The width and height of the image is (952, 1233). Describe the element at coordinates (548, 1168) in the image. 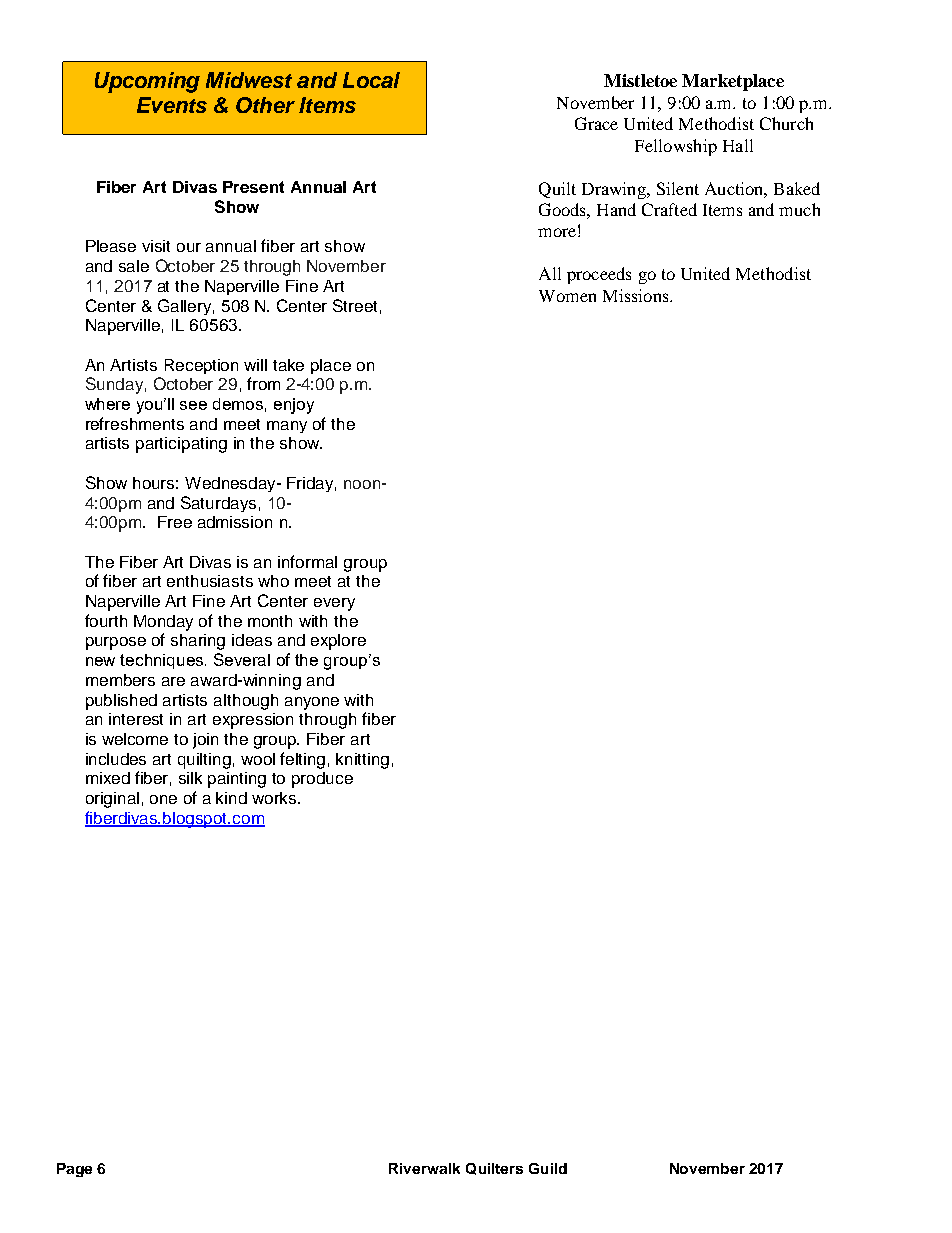

I see `Guild` at that location.
